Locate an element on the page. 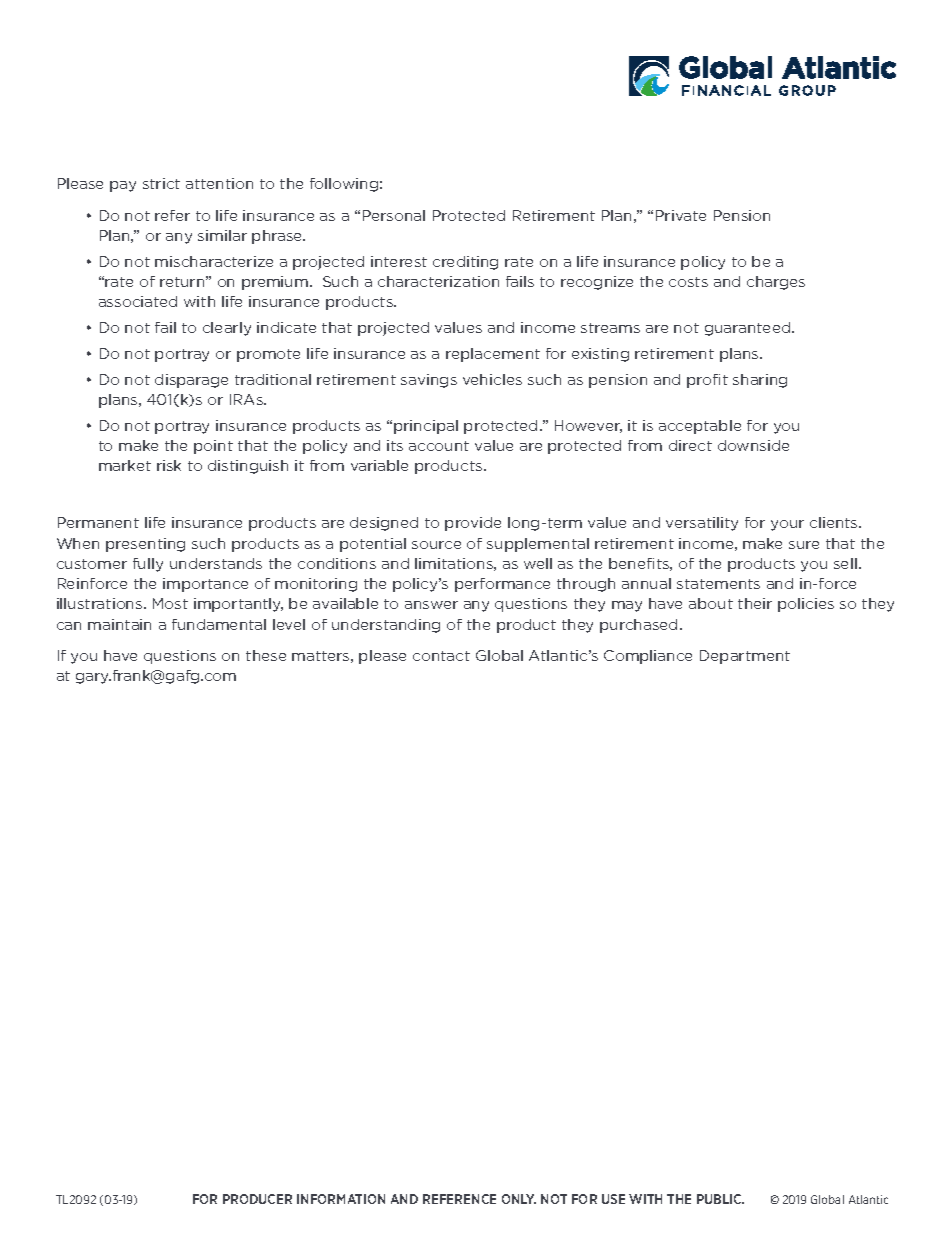 The width and height of the document is (952, 1233). PRODUCER is located at coordinates (257, 1199).
